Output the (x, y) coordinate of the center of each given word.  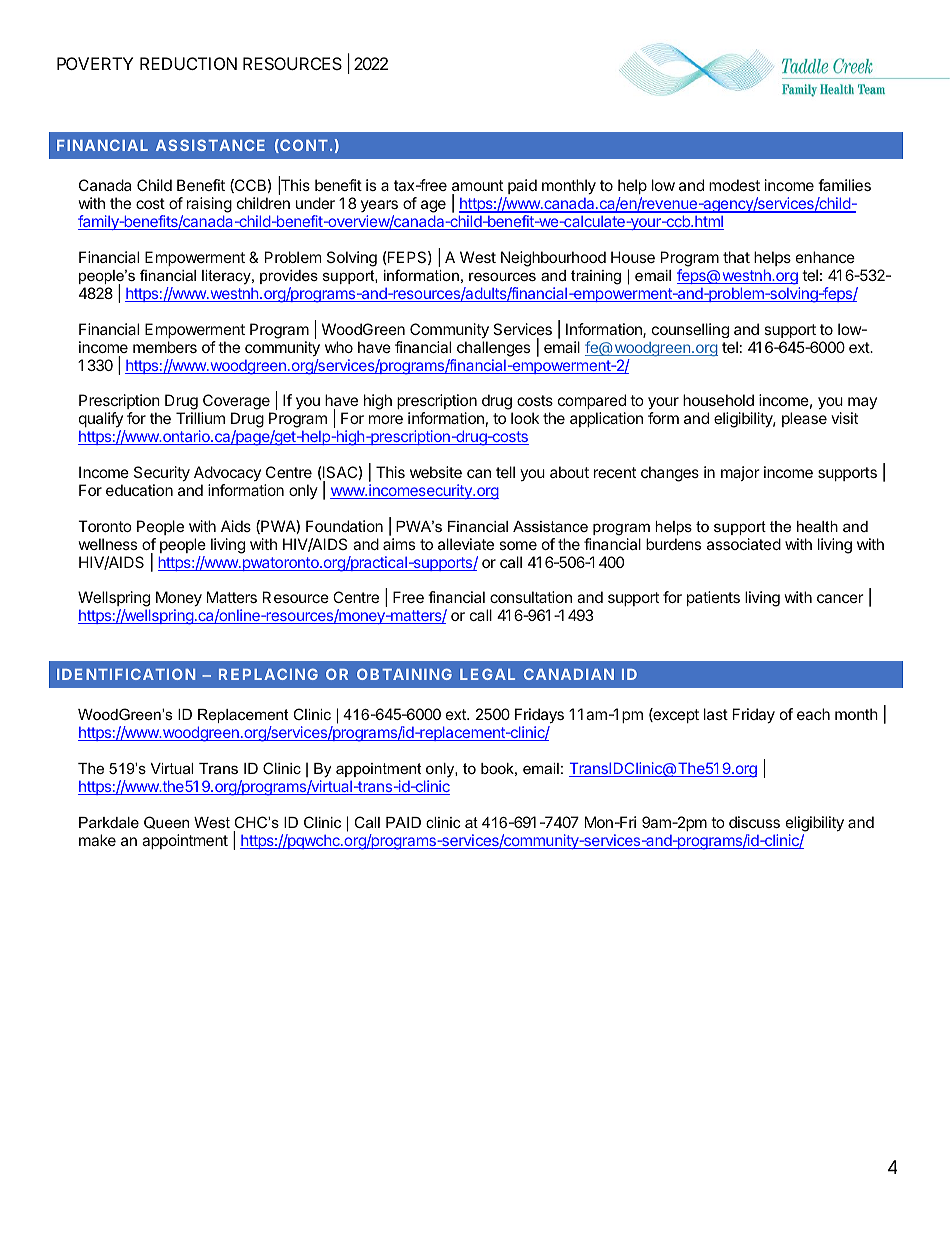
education (139, 490)
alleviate (466, 544)
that (736, 257)
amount (477, 187)
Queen (166, 822)
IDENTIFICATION (126, 674)
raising (209, 206)
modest (734, 185)
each (813, 714)
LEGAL (487, 674)
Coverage (237, 403)
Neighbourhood (553, 259)
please (804, 419)
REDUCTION (188, 63)
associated (744, 544)
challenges (493, 349)
